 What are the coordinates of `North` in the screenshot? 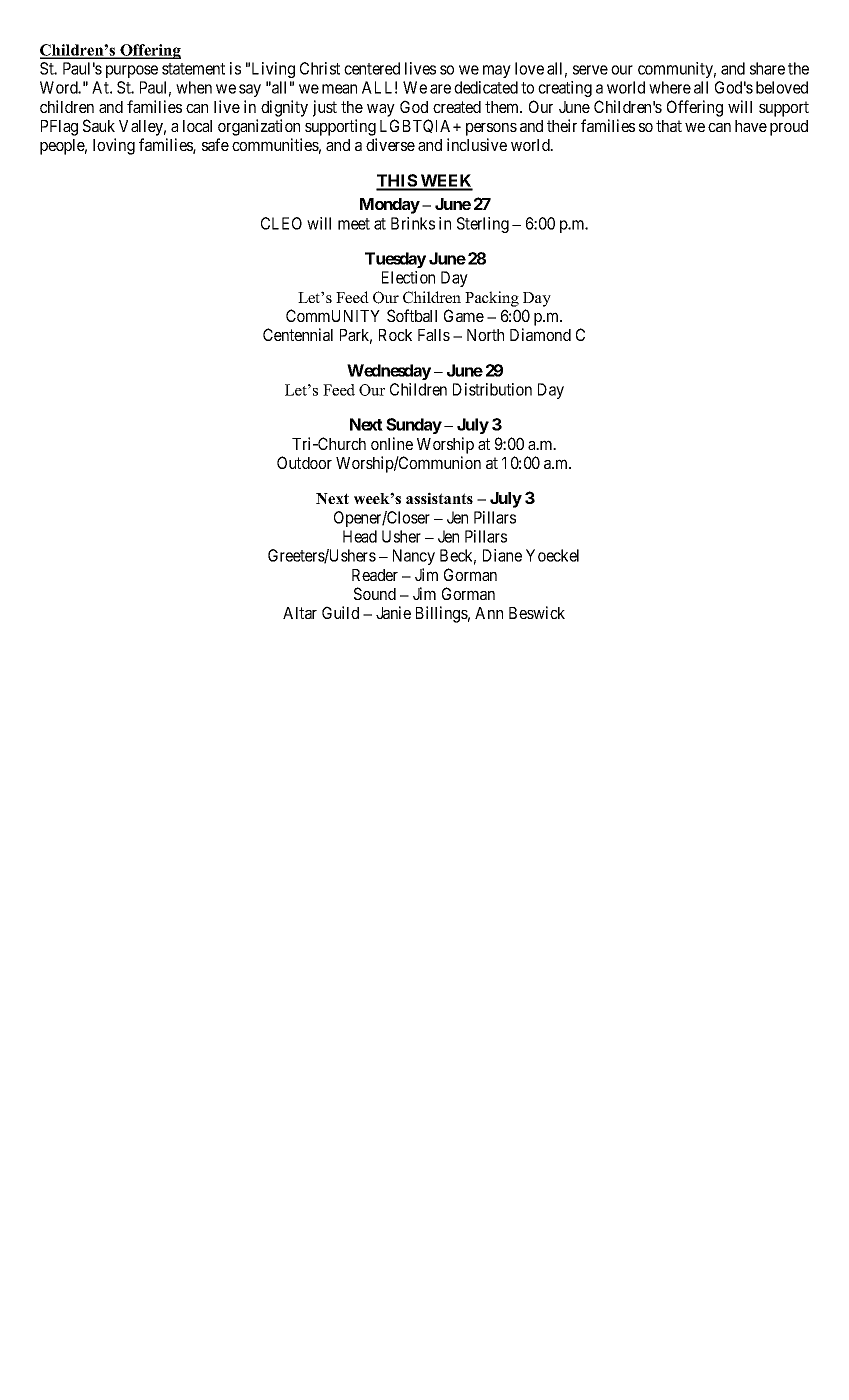 It's located at (485, 335).
